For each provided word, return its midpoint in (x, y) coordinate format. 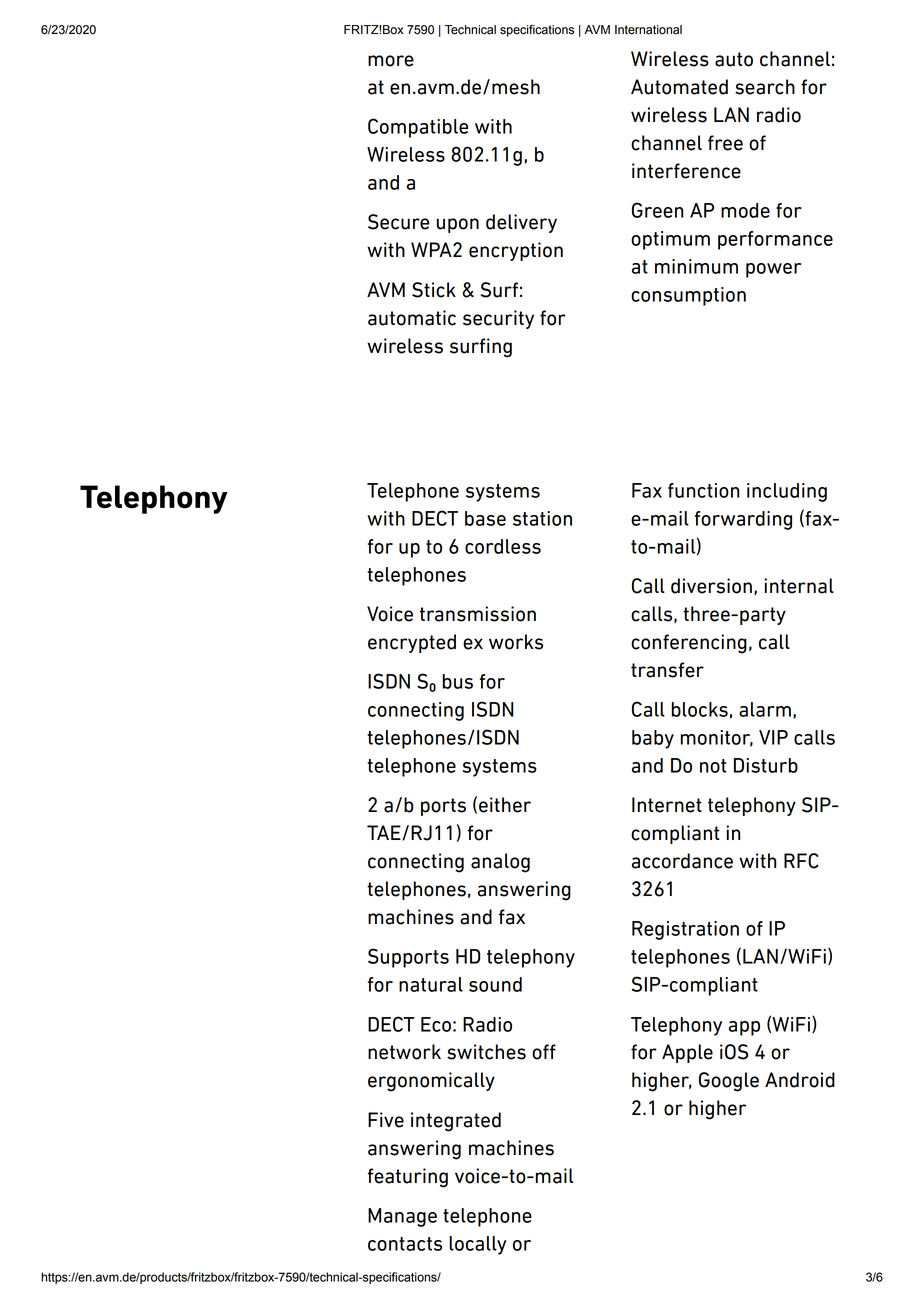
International (648, 30)
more (391, 61)
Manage (402, 1217)
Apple (687, 1053)
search (765, 87)
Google (729, 1082)
